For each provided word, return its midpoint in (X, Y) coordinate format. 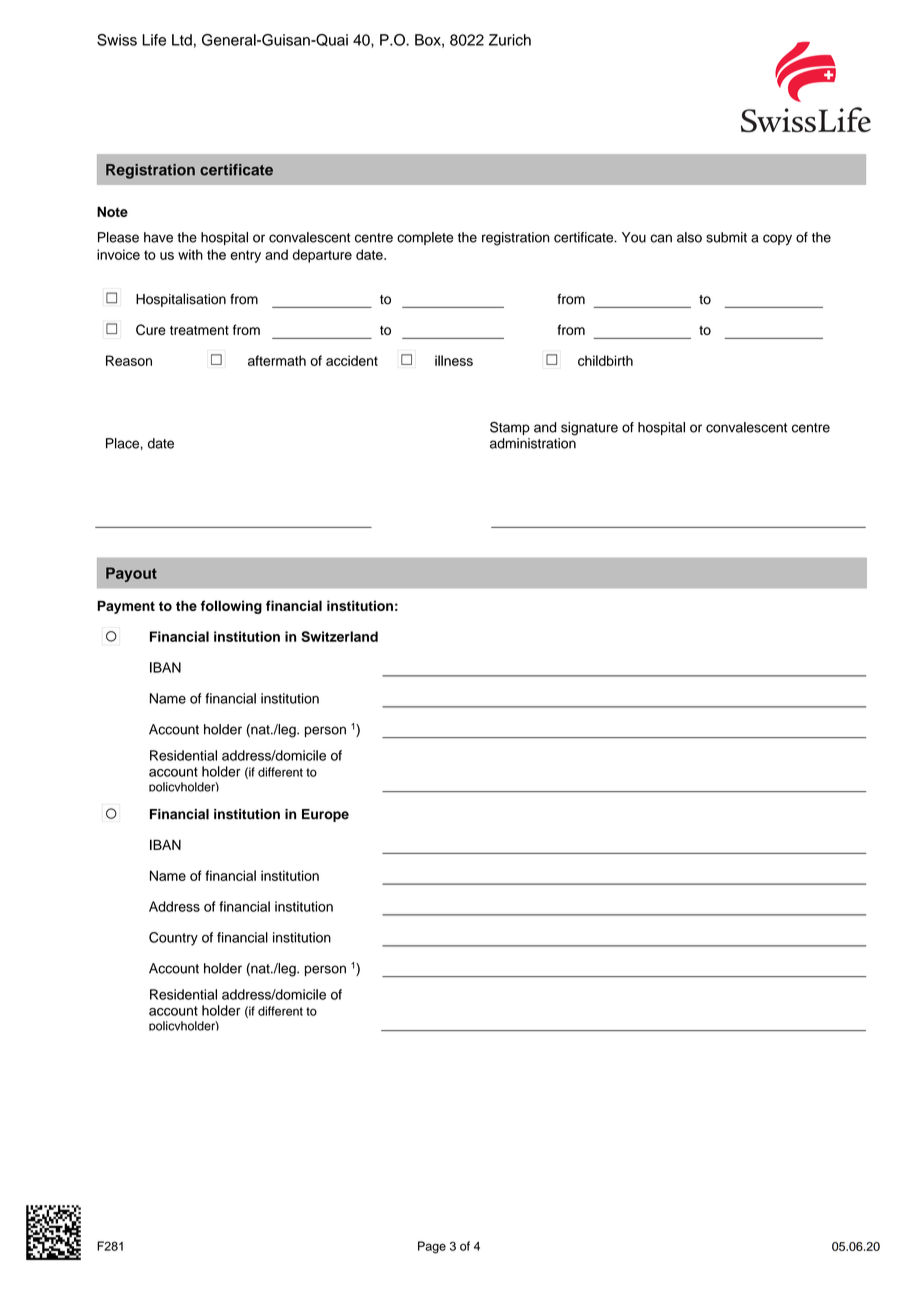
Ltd (182, 40)
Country (173, 939)
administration (533, 443)
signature (589, 429)
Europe (325, 815)
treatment (199, 330)
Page (432, 1247)
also (689, 237)
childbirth (605, 360)
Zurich (510, 40)
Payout (131, 574)
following (231, 607)
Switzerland (339, 636)
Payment (126, 607)
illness (454, 360)
